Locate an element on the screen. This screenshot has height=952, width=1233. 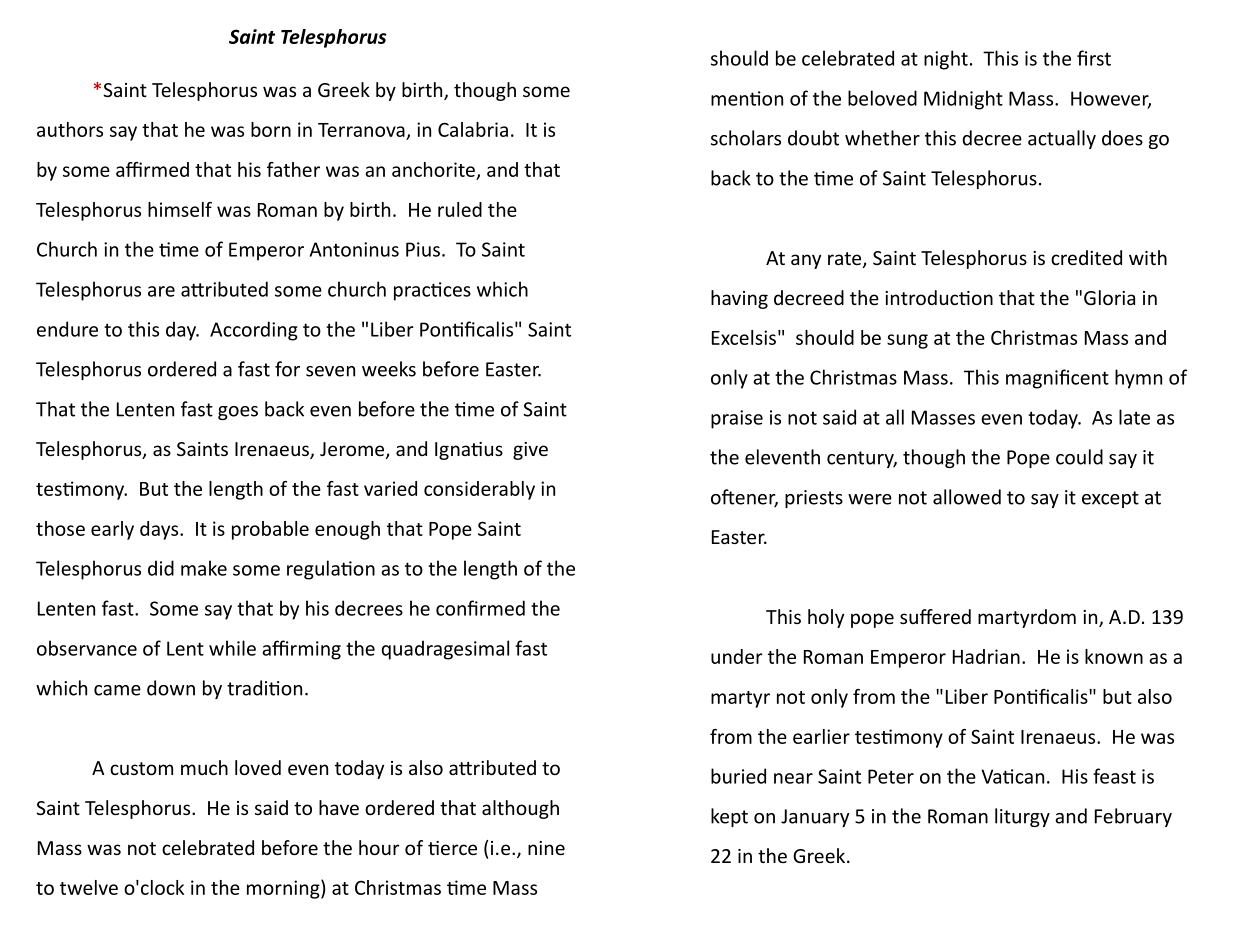
liturgy is located at coordinates (1022, 817).
